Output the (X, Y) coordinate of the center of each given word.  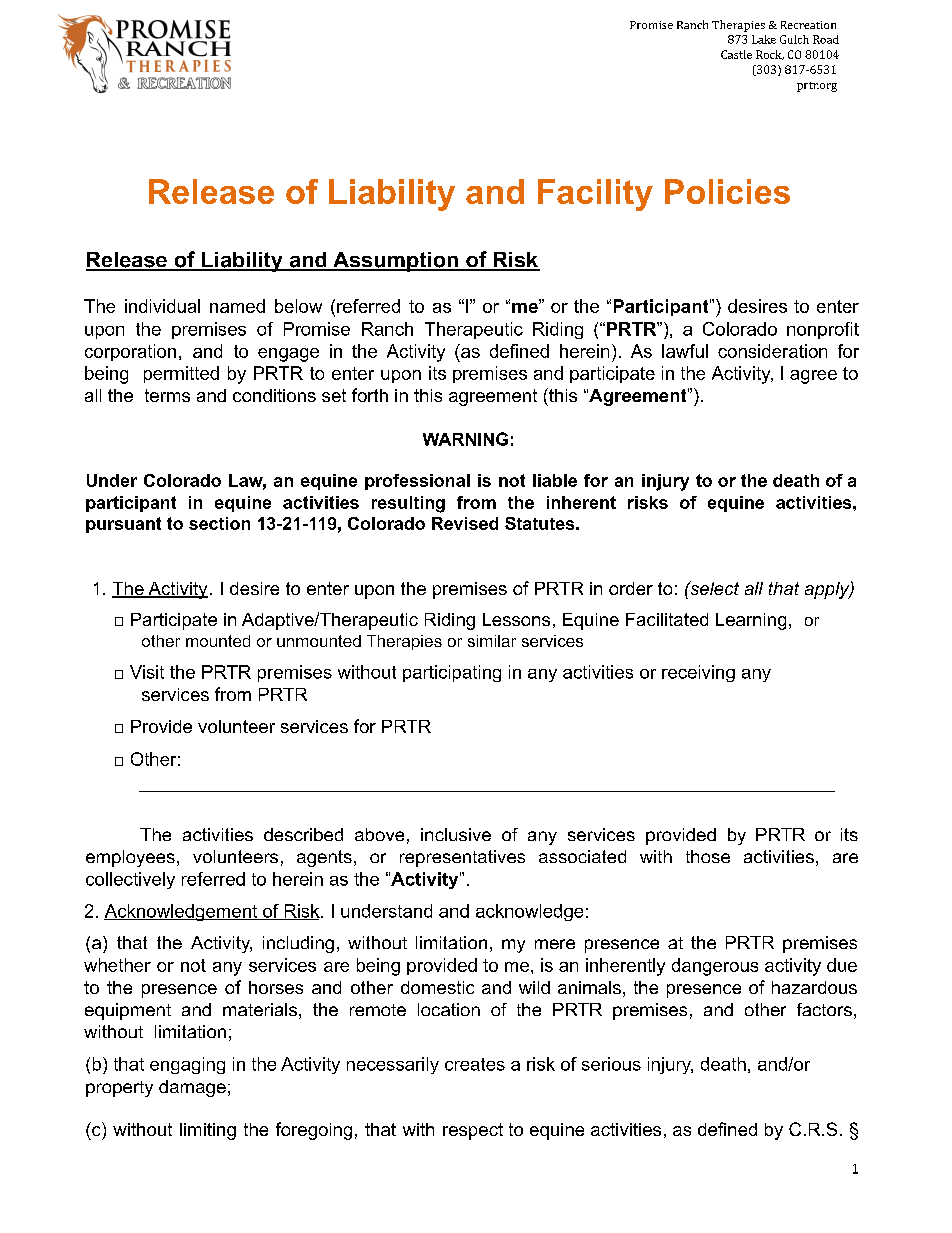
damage (192, 1088)
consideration (772, 351)
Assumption (395, 262)
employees (130, 858)
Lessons (516, 619)
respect (473, 1131)
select (713, 588)
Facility (595, 195)
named (237, 306)
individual (162, 306)
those (708, 856)
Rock (770, 55)
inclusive (456, 834)
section (219, 523)
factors (824, 1009)
